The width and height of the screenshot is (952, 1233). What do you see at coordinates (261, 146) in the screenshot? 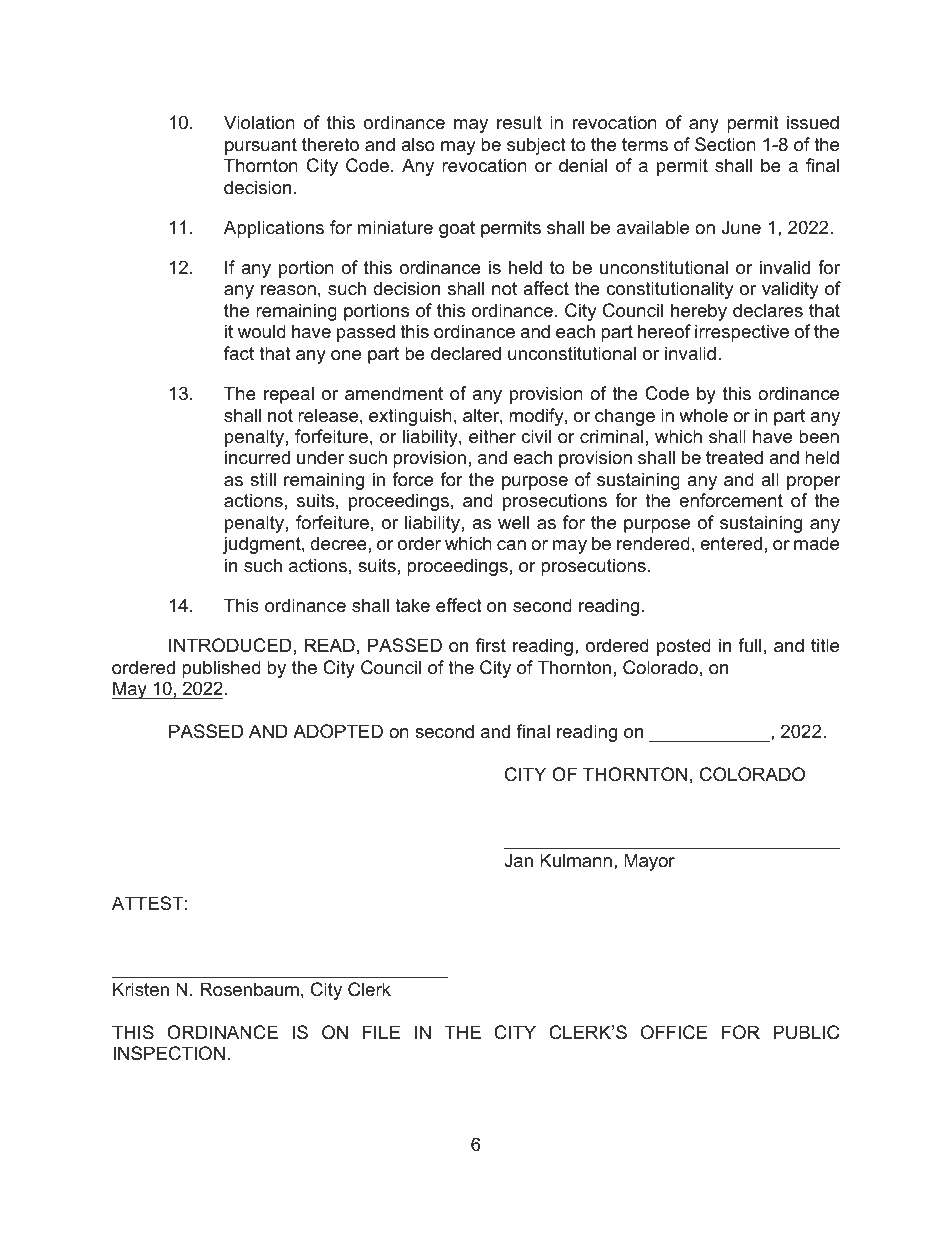
I see `pursuant` at bounding box center [261, 146].
